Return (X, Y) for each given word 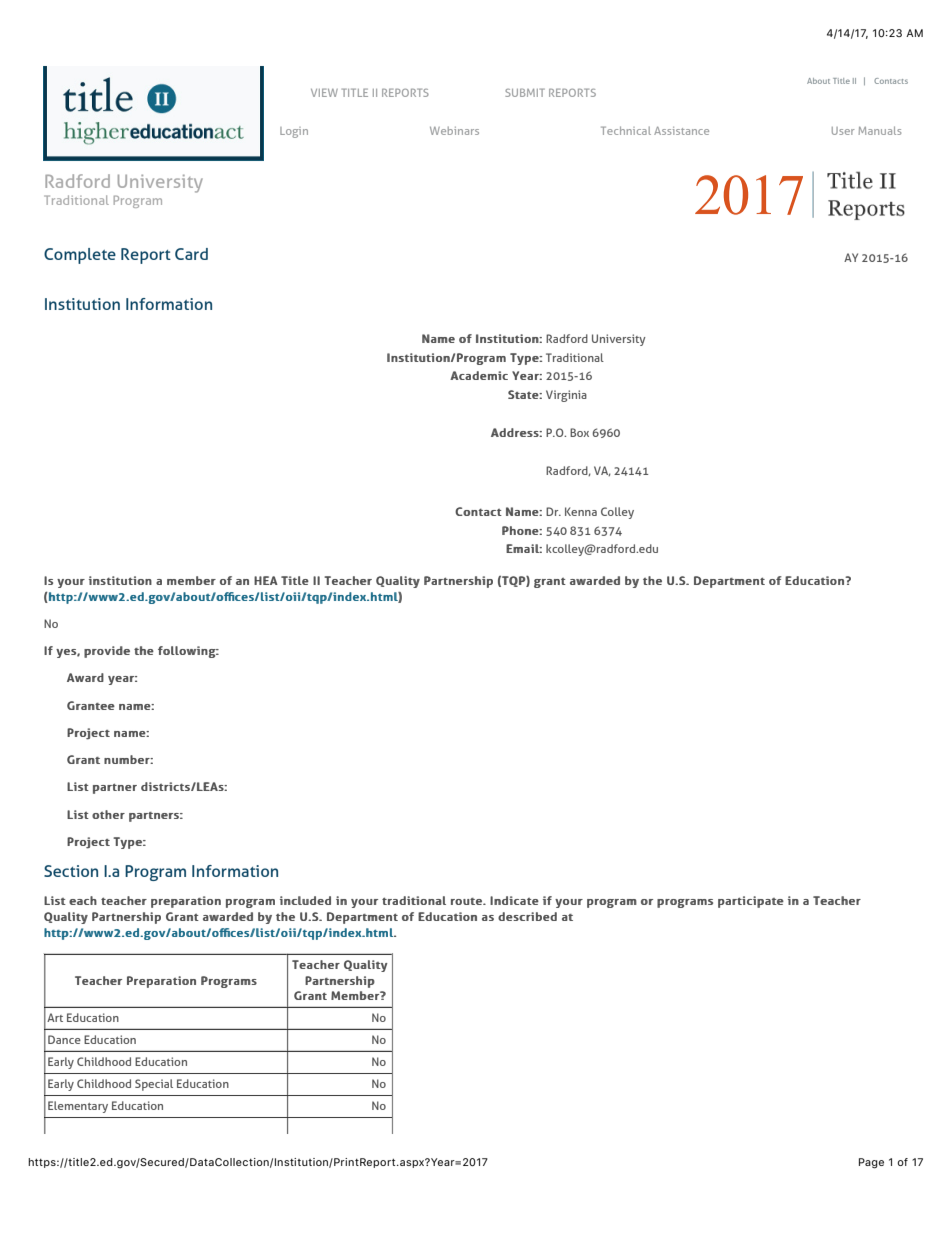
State (524, 394)
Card (191, 254)
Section (71, 871)
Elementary (78, 1107)
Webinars (454, 130)
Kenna (581, 511)
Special (154, 1085)
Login (294, 132)
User (843, 131)
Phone (521, 530)
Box (579, 432)
